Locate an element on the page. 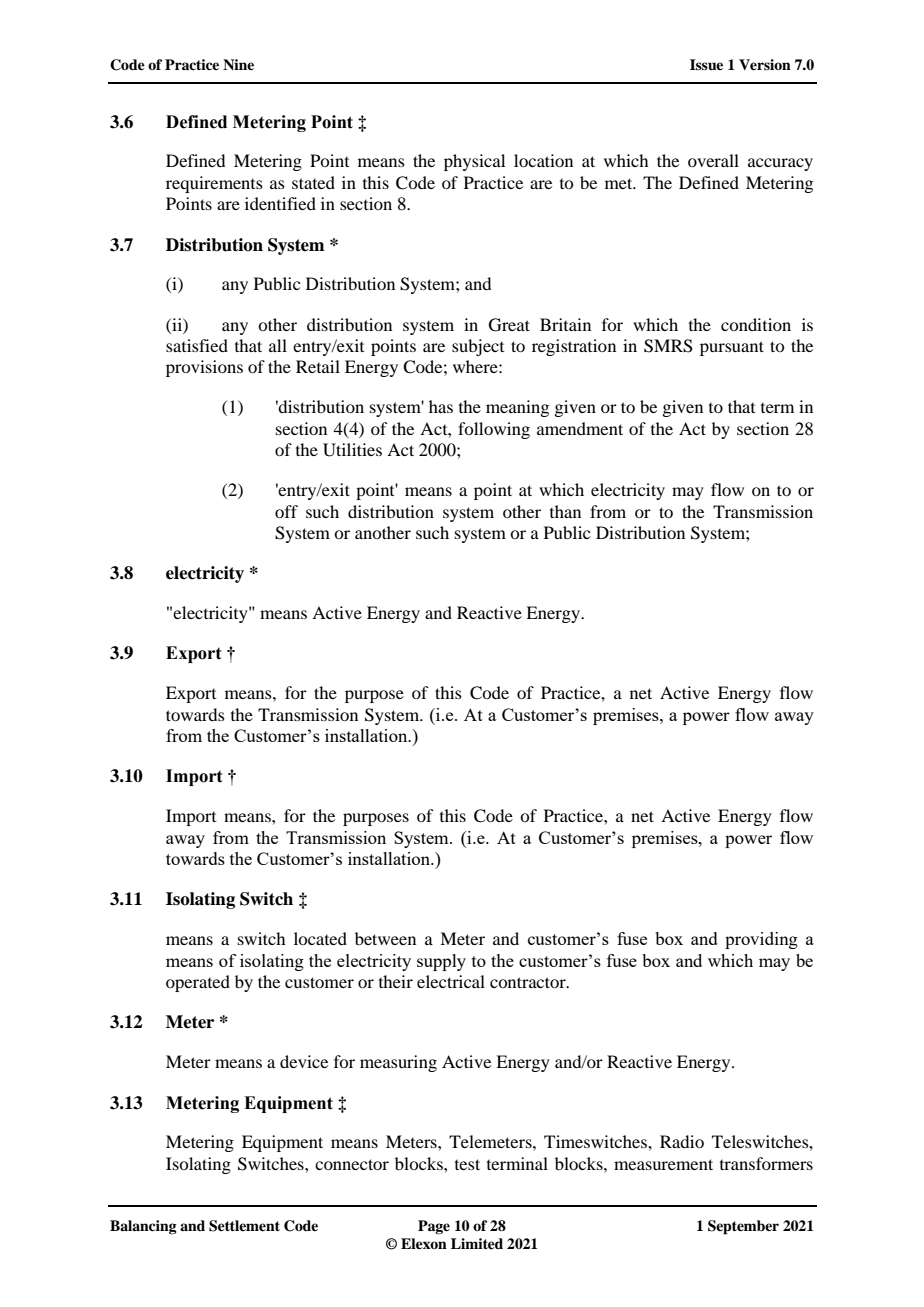  September is located at coordinates (743, 1227).
